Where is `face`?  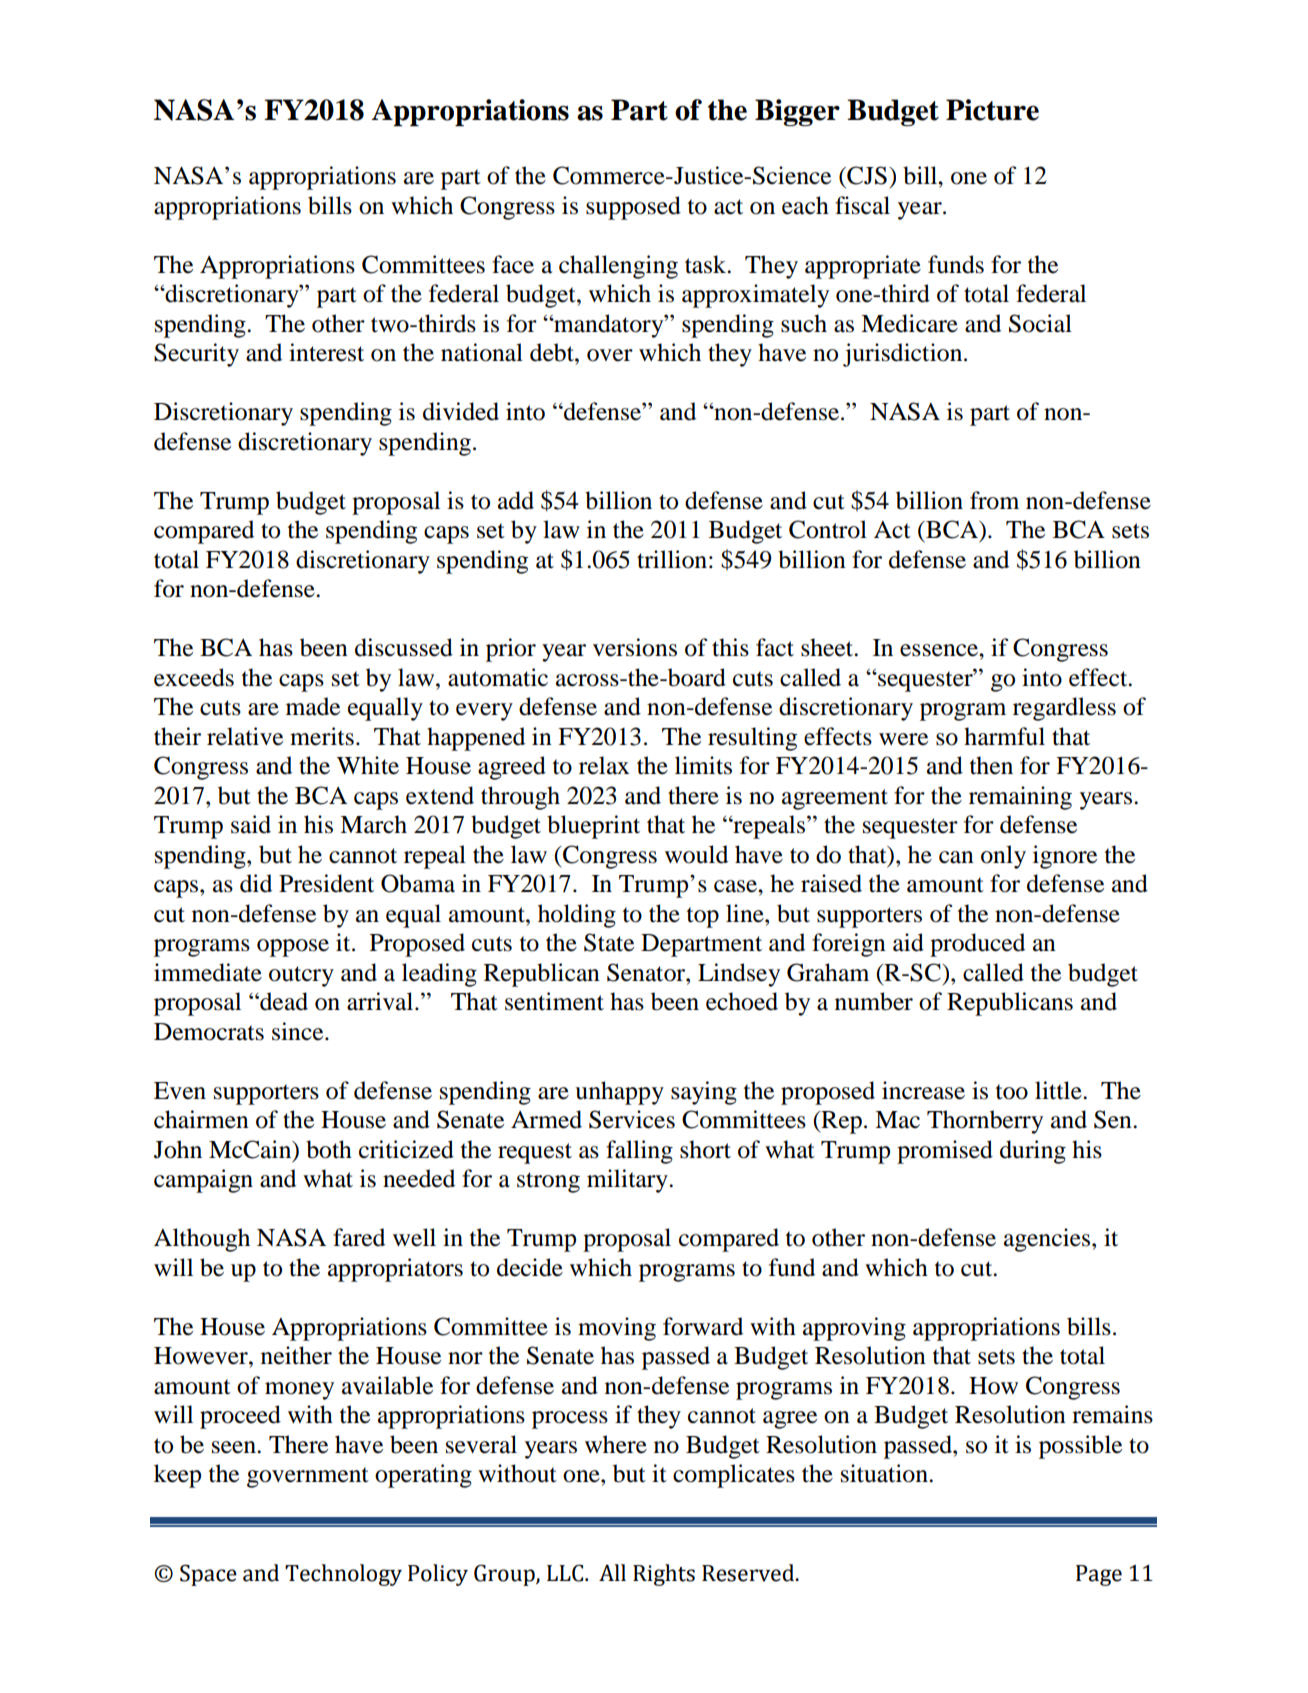 face is located at coordinates (513, 264).
